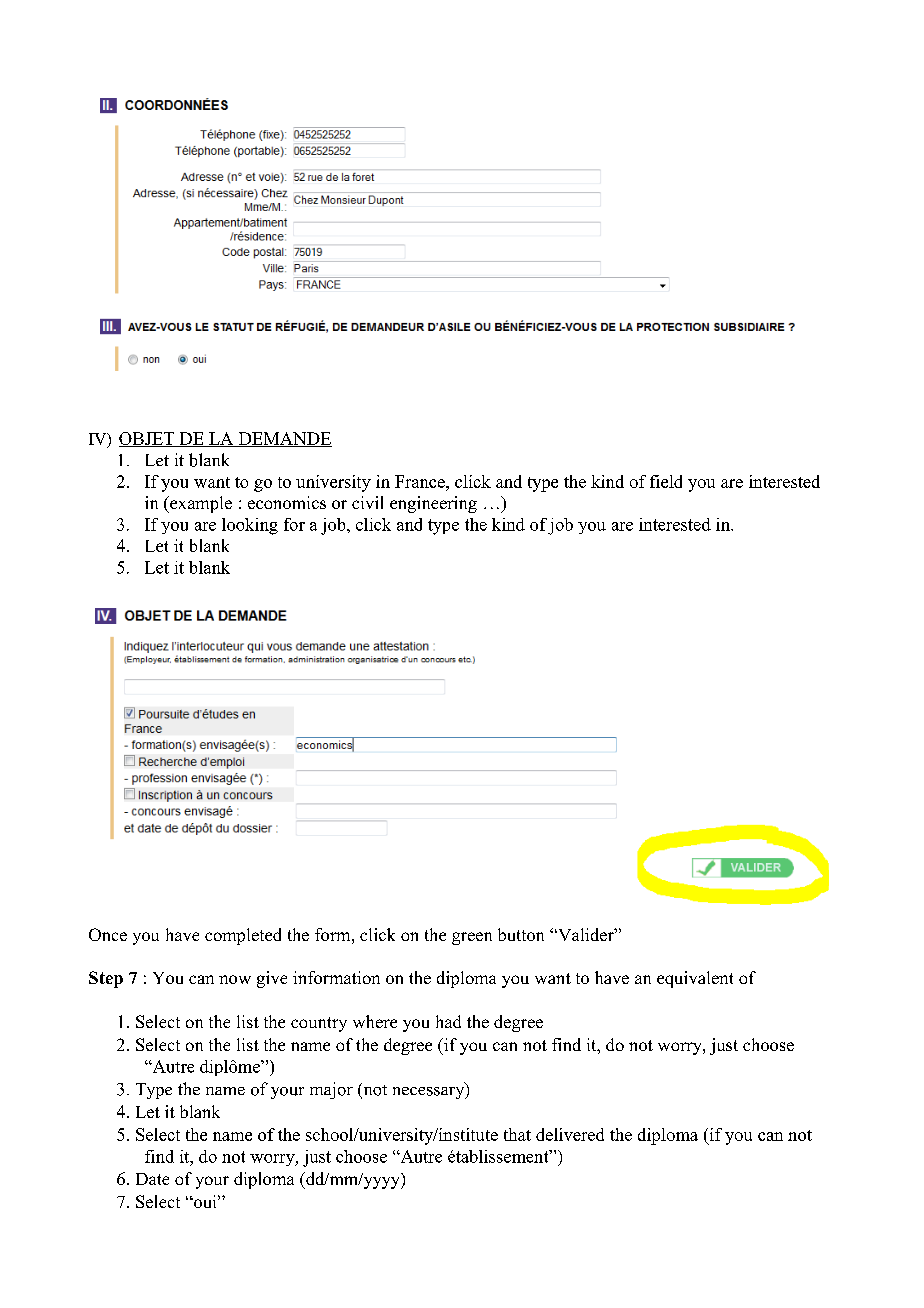 This screenshot has width=924, height=1308. What do you see at coordinates (152, 1179) in the screenshot?
I see `Date` at bounding box center [152, 1179].
